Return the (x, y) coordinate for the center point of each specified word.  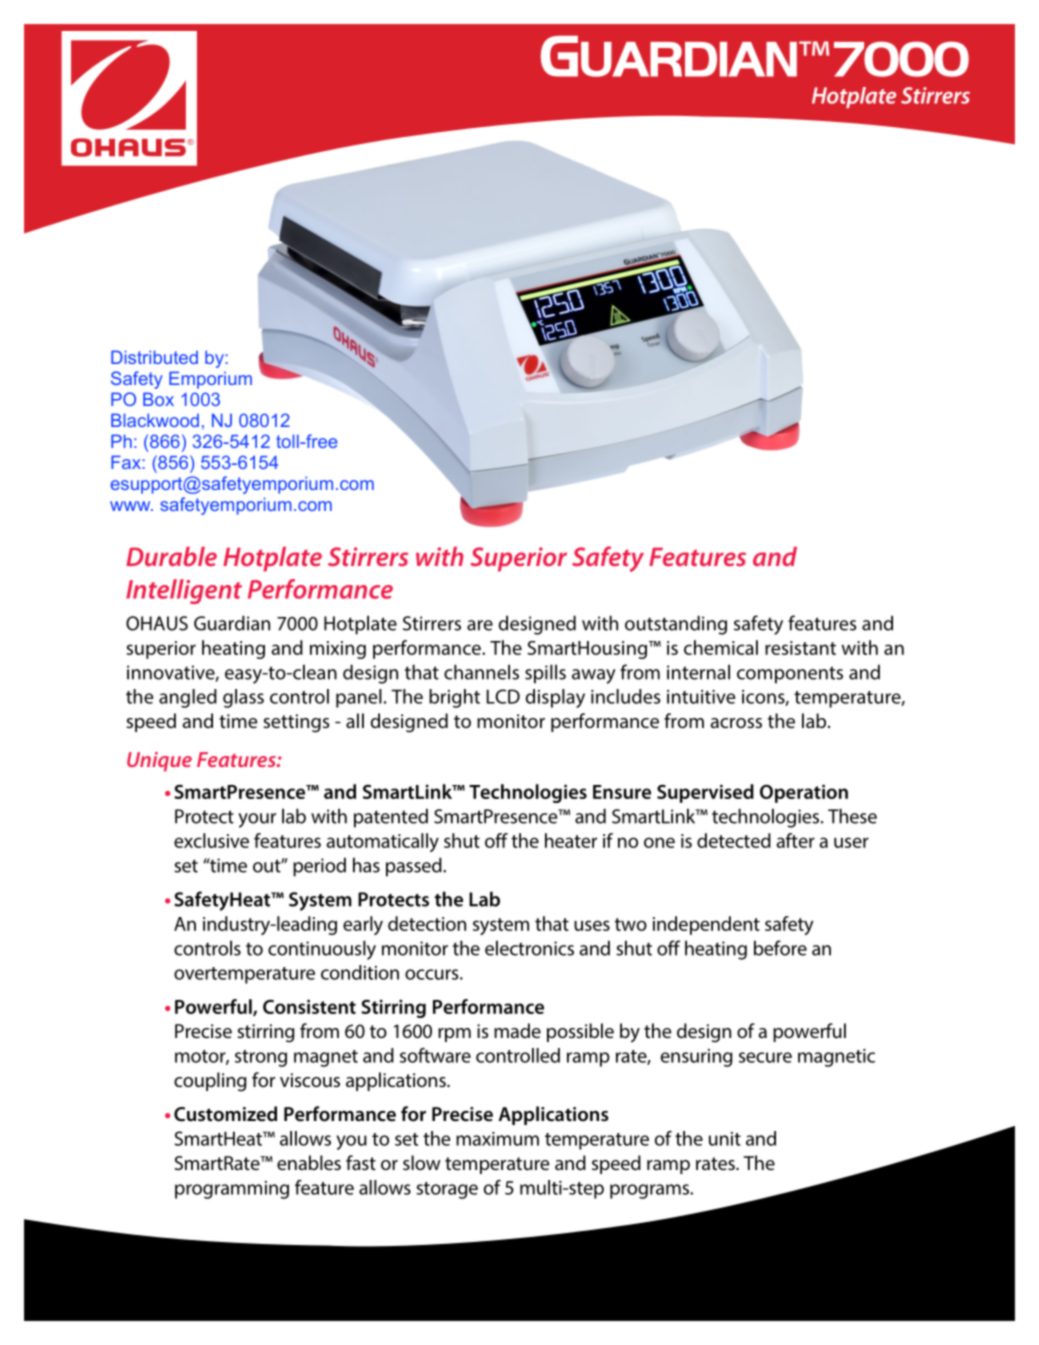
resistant (800, 648)
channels (481, 672)
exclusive (211, 840)
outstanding (676, 625)
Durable (171, 556)
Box (158, 399)
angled (188, 698)
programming (232, 1190)
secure (765, 1057)
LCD (503, 696)
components (790, 675)
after (795, 840)
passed (415, 867)
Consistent (309, 1006)
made (517, 1030)
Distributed (154, 357)
